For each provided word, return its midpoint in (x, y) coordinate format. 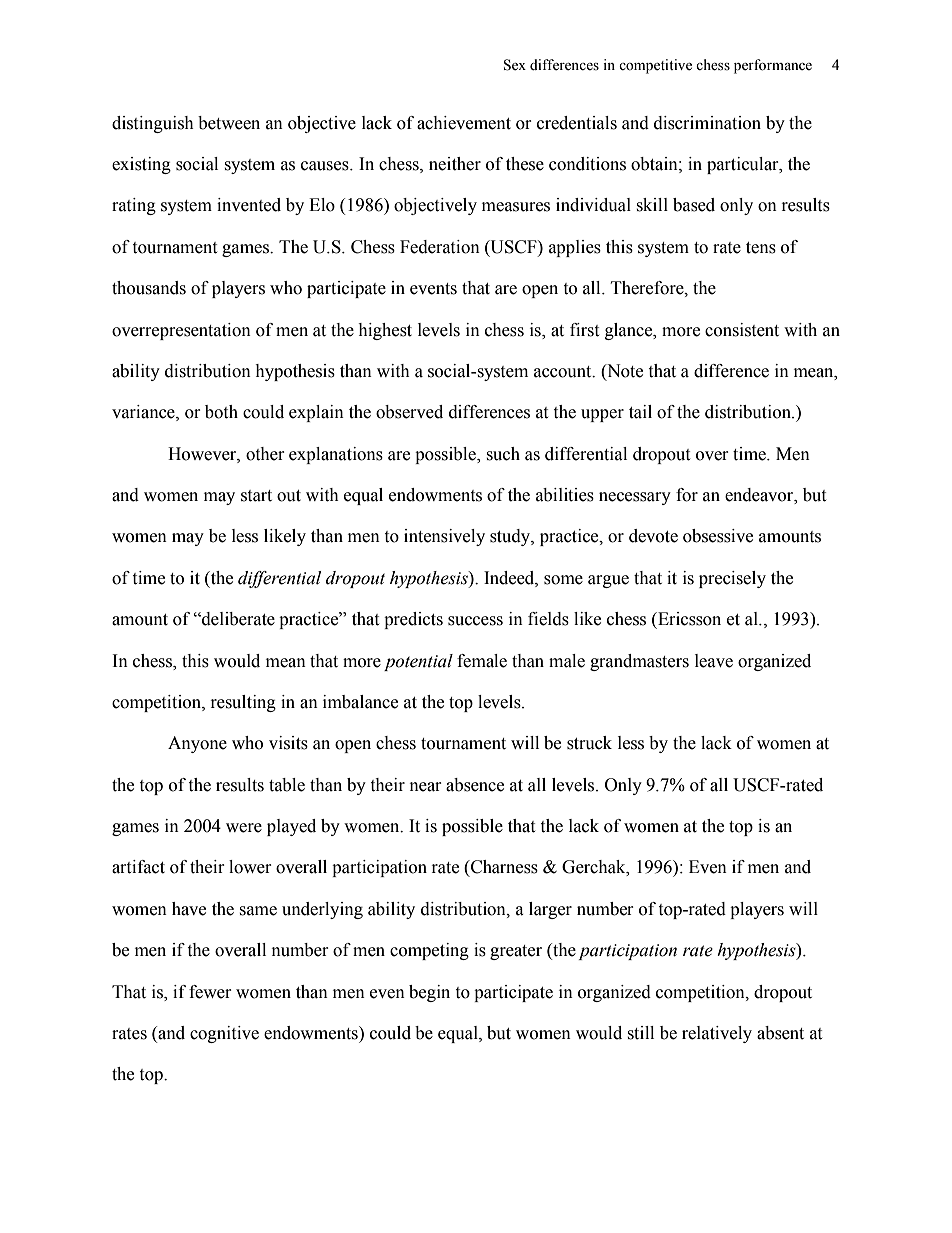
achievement (464, 123)
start (256, 496)
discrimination (707, 123)
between (229, 123)
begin (429, 993)
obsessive (718, 536)
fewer (210, 992)
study (511, 537)
